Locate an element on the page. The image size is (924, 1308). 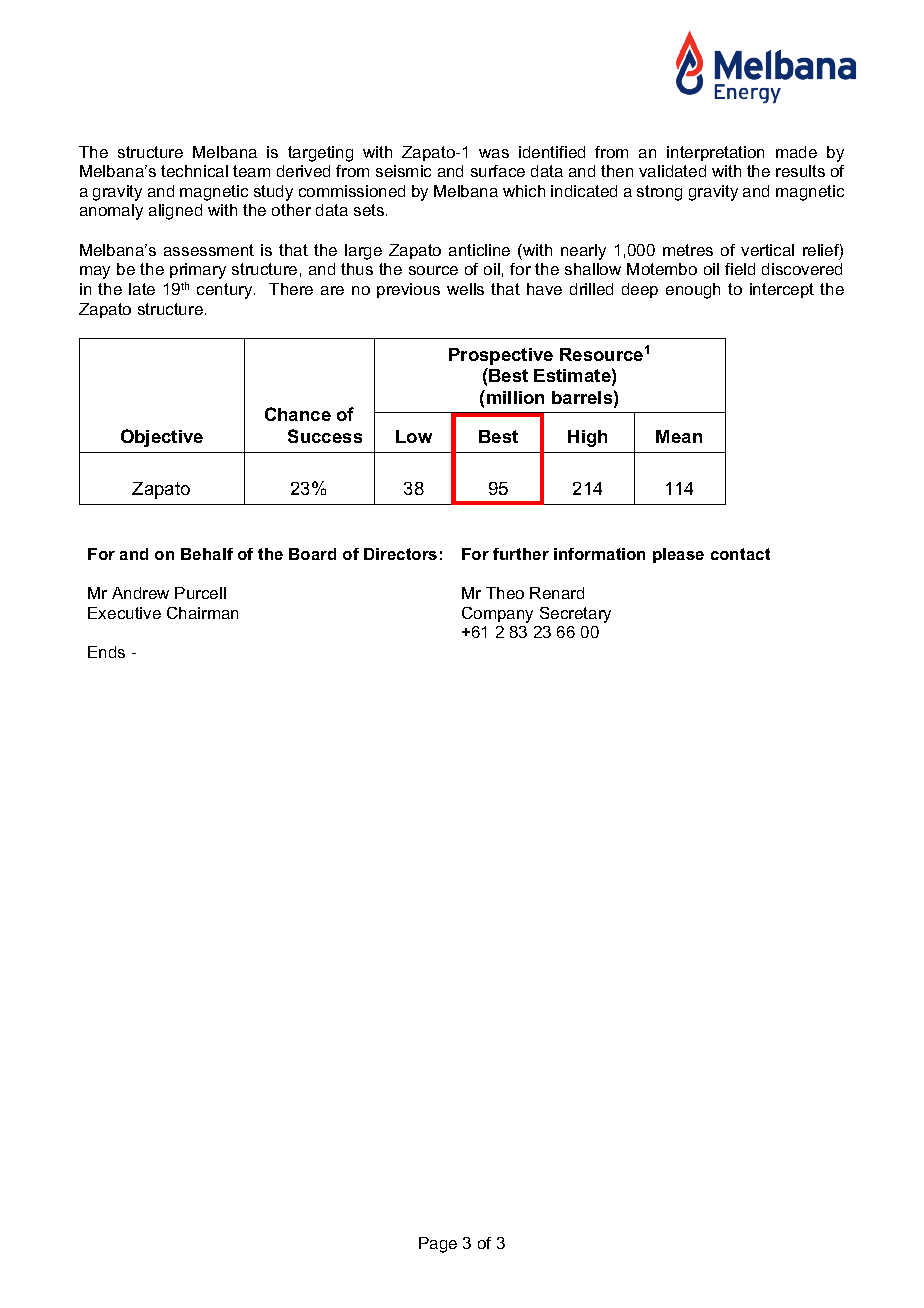
Mean is located at coordinates (679, 436).
